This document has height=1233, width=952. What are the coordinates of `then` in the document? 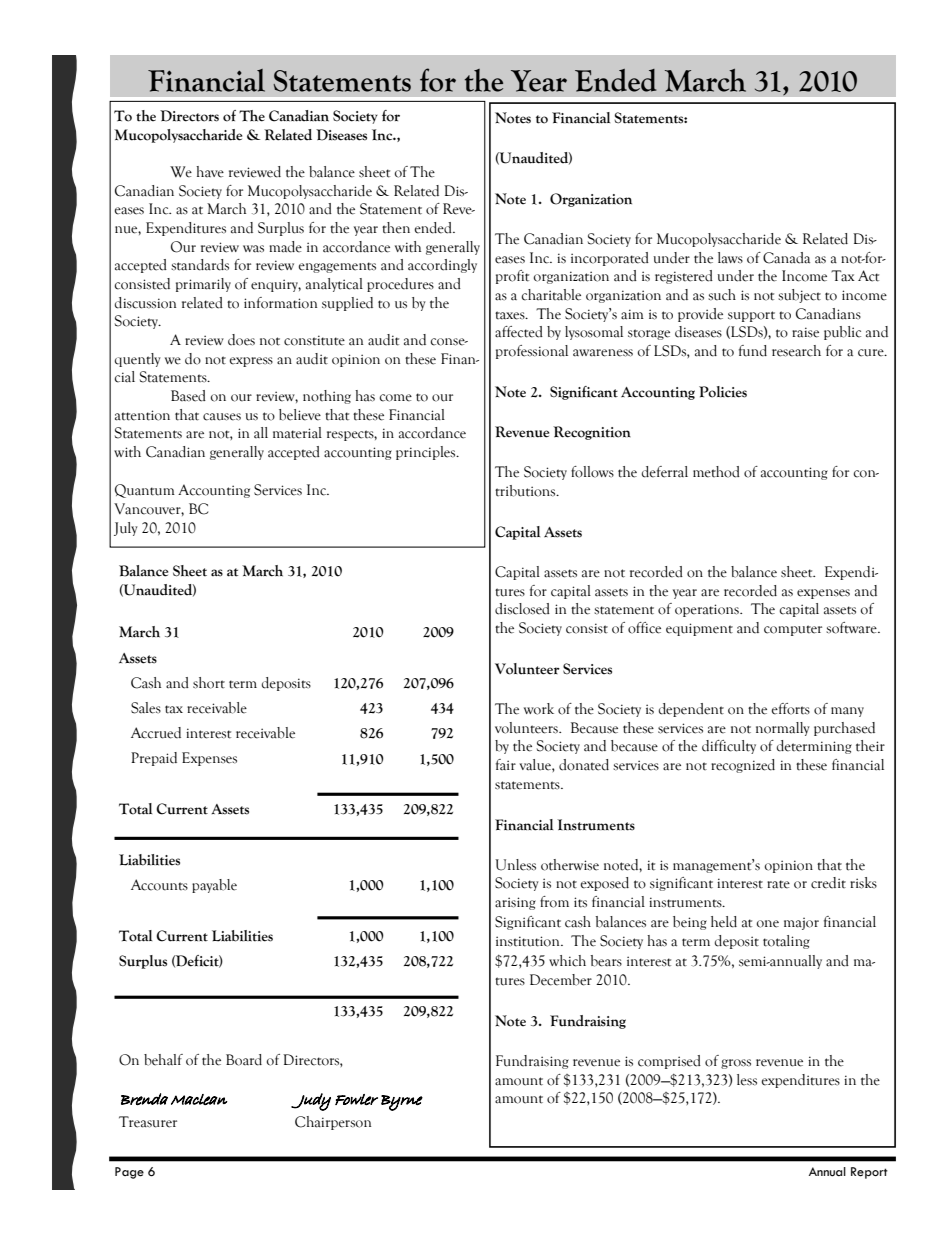 It's located at (396, 228).
